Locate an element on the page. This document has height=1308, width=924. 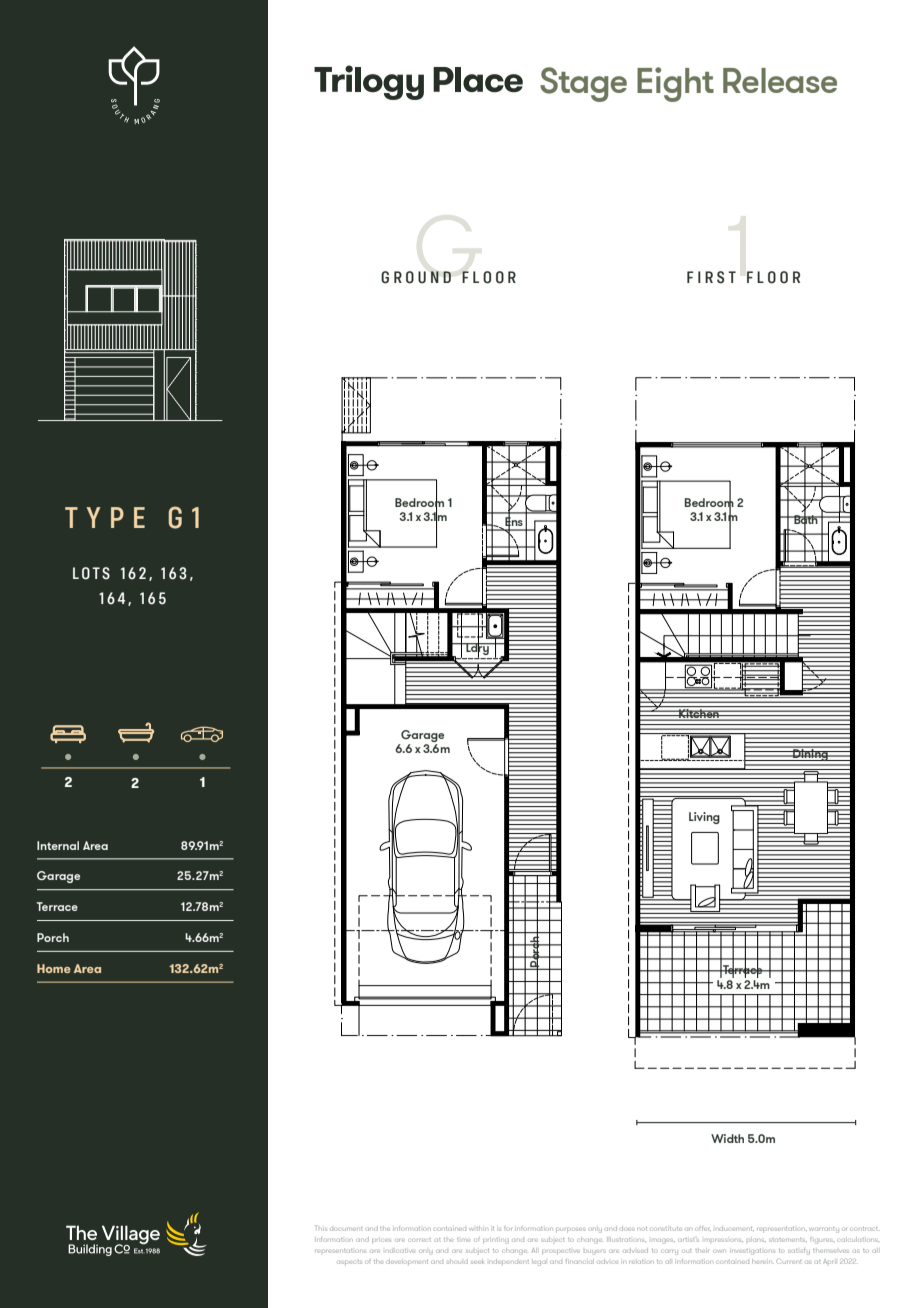
GROUND is located at coordinates (416, 277).
